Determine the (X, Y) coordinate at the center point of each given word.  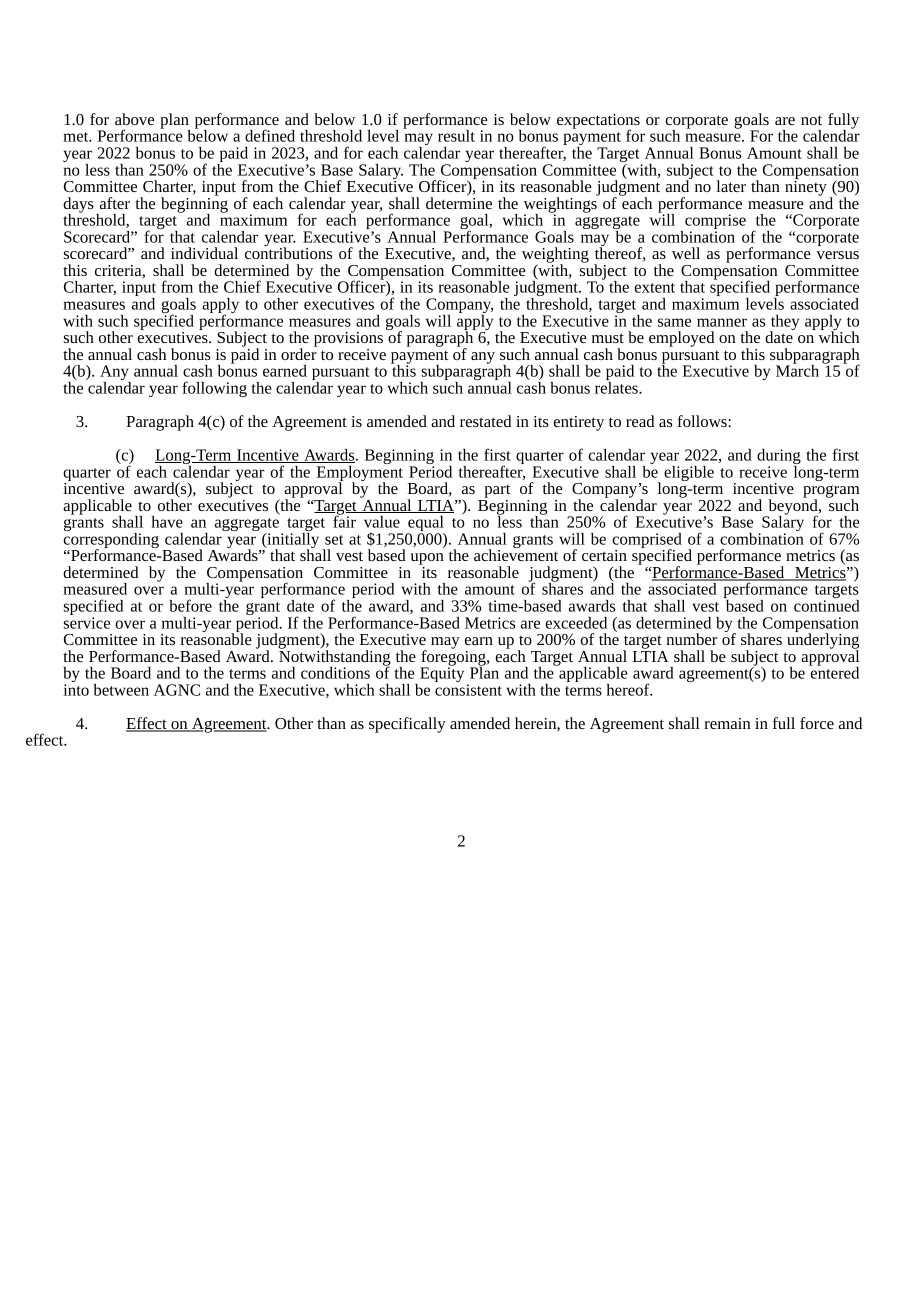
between (121, 690)
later (731, 186)
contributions (288, 252)
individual (204, 253)
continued (827, 604)
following (214, 389)
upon (427, 559)
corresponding (111, 540)
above (134, 119)
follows (703, 421)
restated (485, 421)
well (686, 253)
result (456, 136)
